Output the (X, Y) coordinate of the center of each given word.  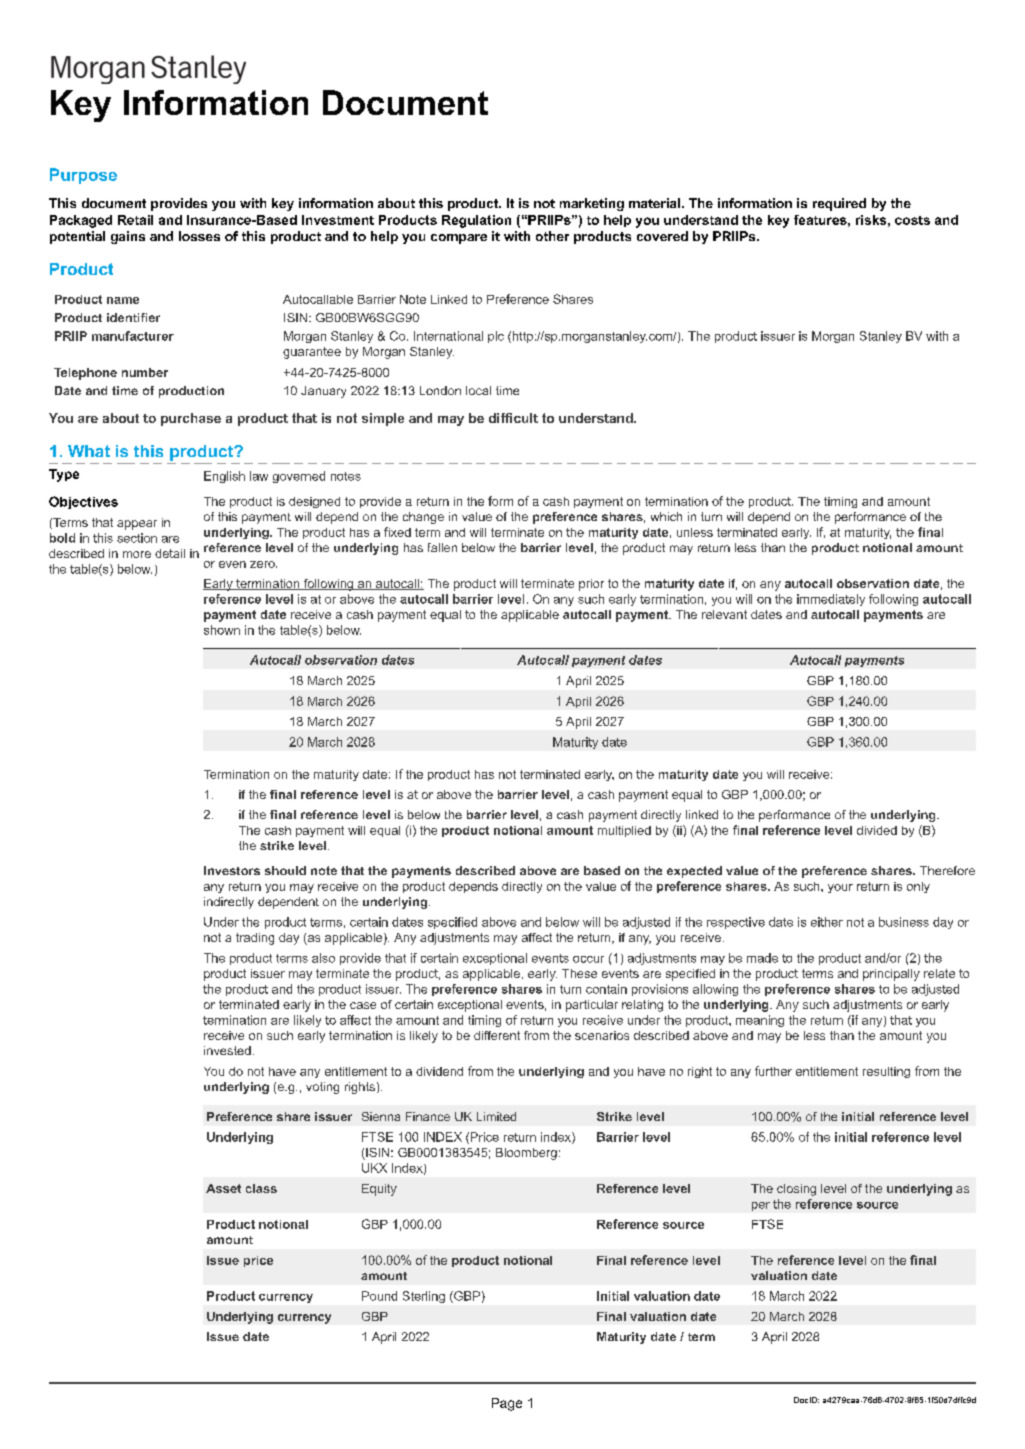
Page (507, 1404)
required (839, 204)
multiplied (624, 831)
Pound (379, 1296)
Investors (232, 870)
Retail (135, 220)
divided (877, 830)
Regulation (476, 221)
